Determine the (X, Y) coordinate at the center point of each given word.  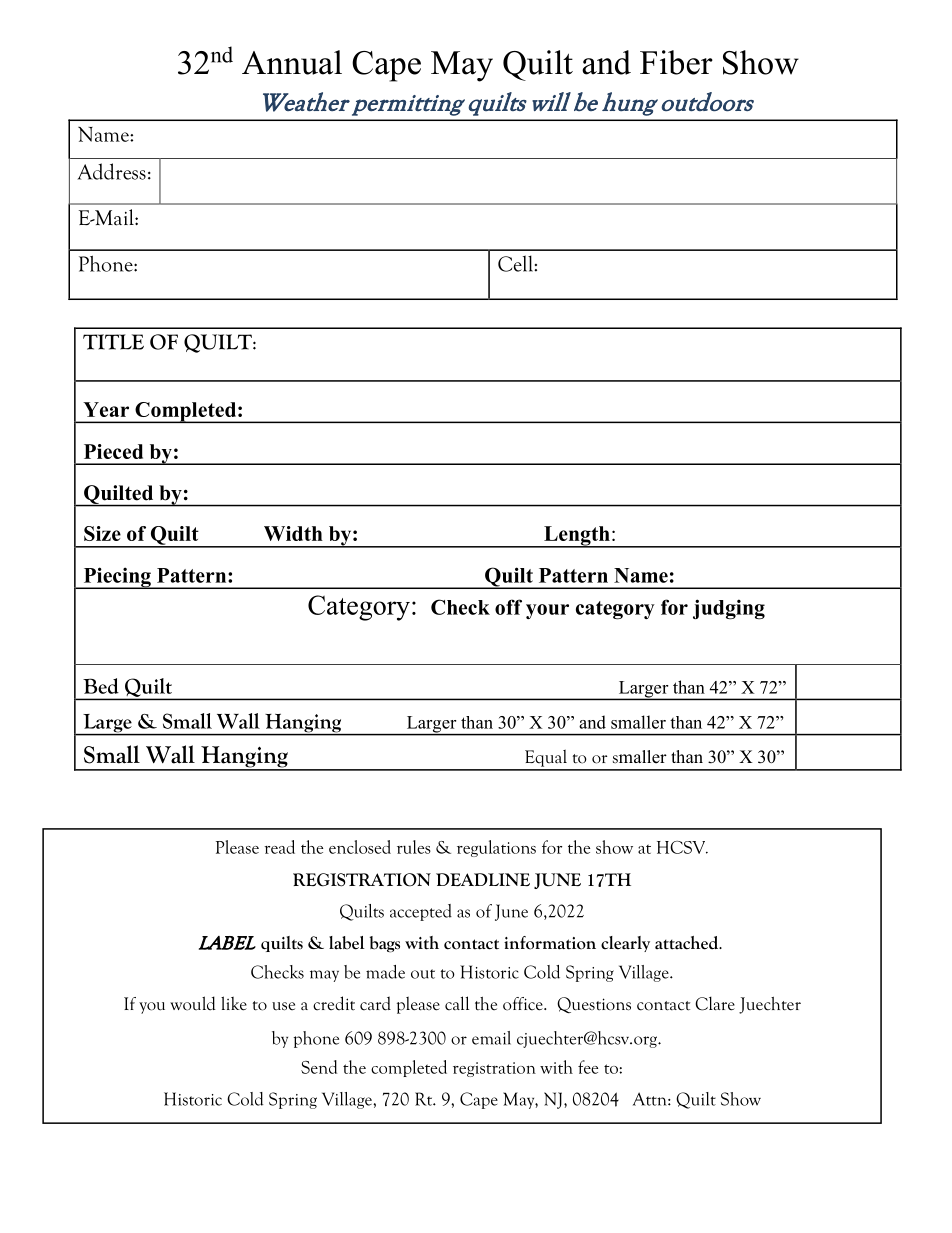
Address (111, 171)
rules (414, 847)
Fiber (676, 62)
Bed (101, 686)
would (193, 1003)
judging (729, 609)
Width (293, 533)
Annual (292, 62)
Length (577, 537)
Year (106, 409)
